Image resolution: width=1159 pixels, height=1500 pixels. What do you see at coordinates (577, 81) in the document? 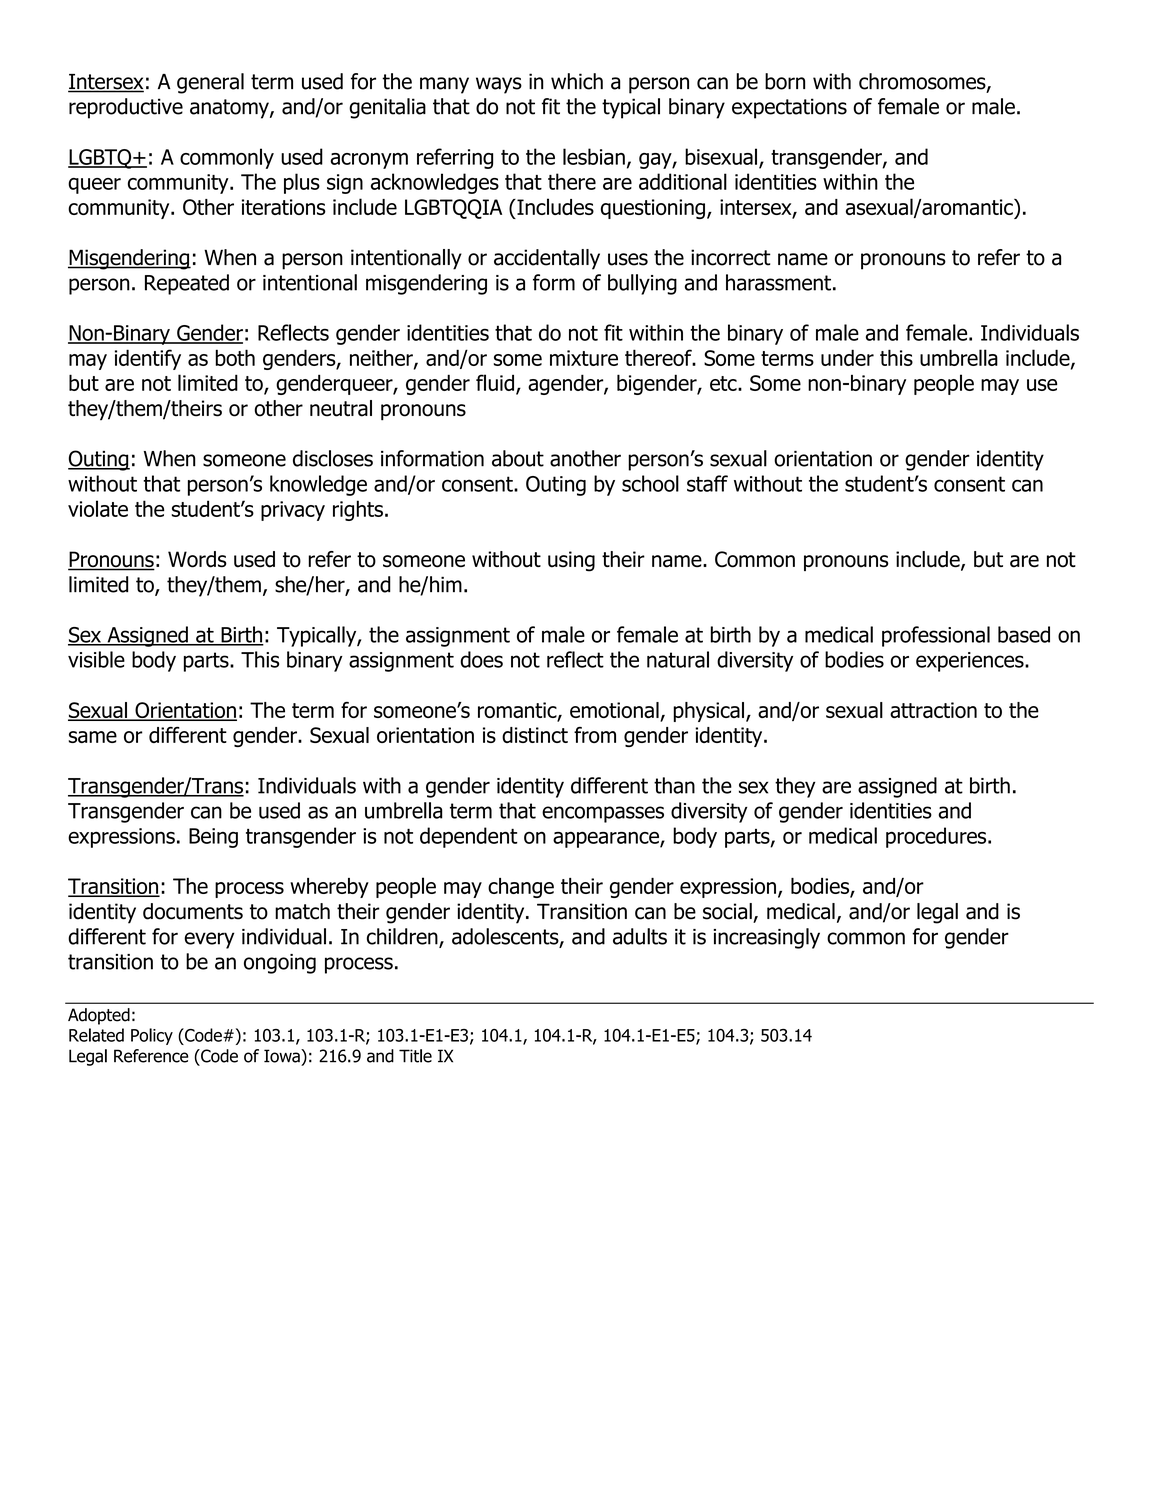
I see `which` at bounding box center [577, 81].
